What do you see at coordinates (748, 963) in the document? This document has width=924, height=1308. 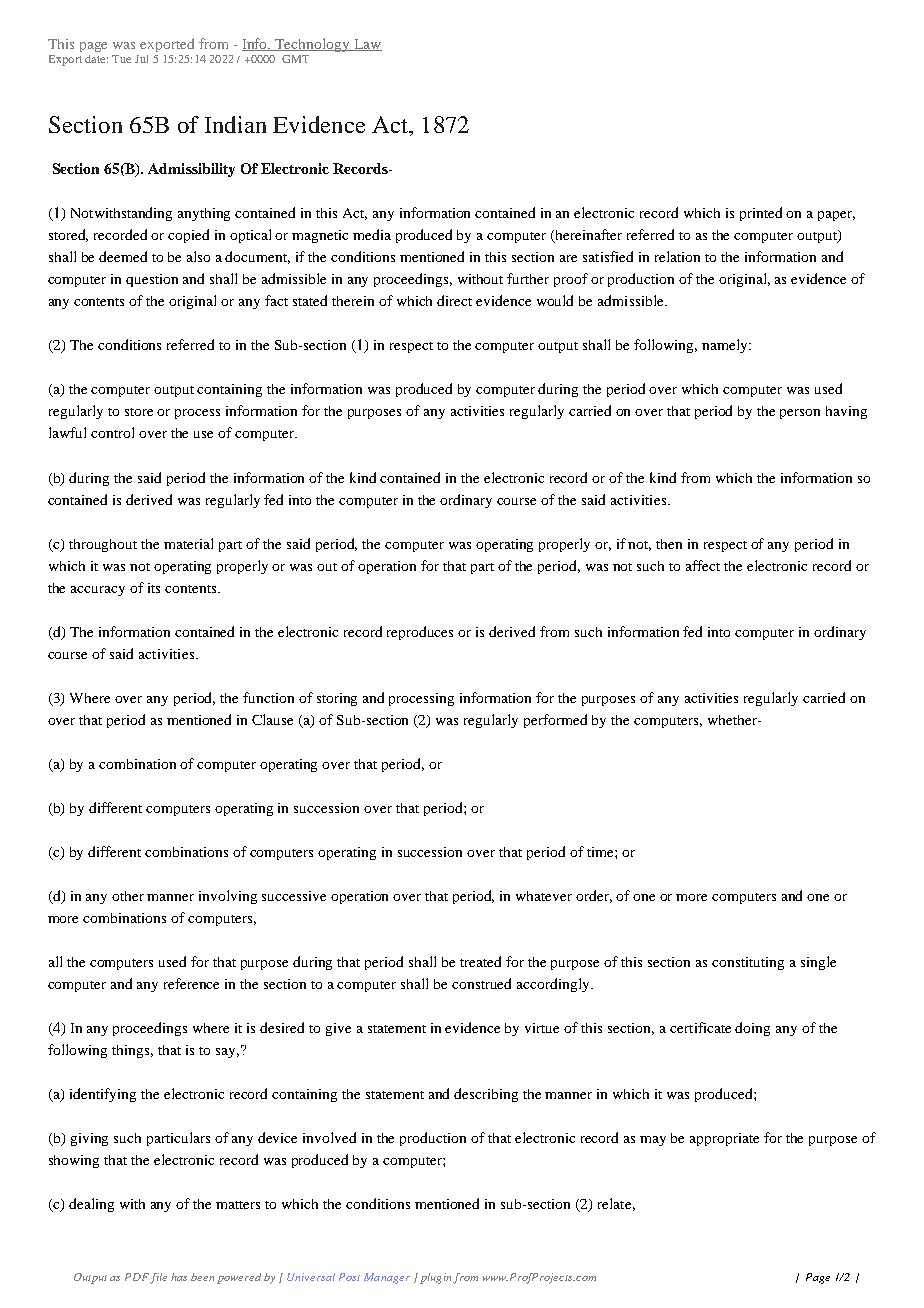 I see `constituting` at bounding box center [748, 963].
